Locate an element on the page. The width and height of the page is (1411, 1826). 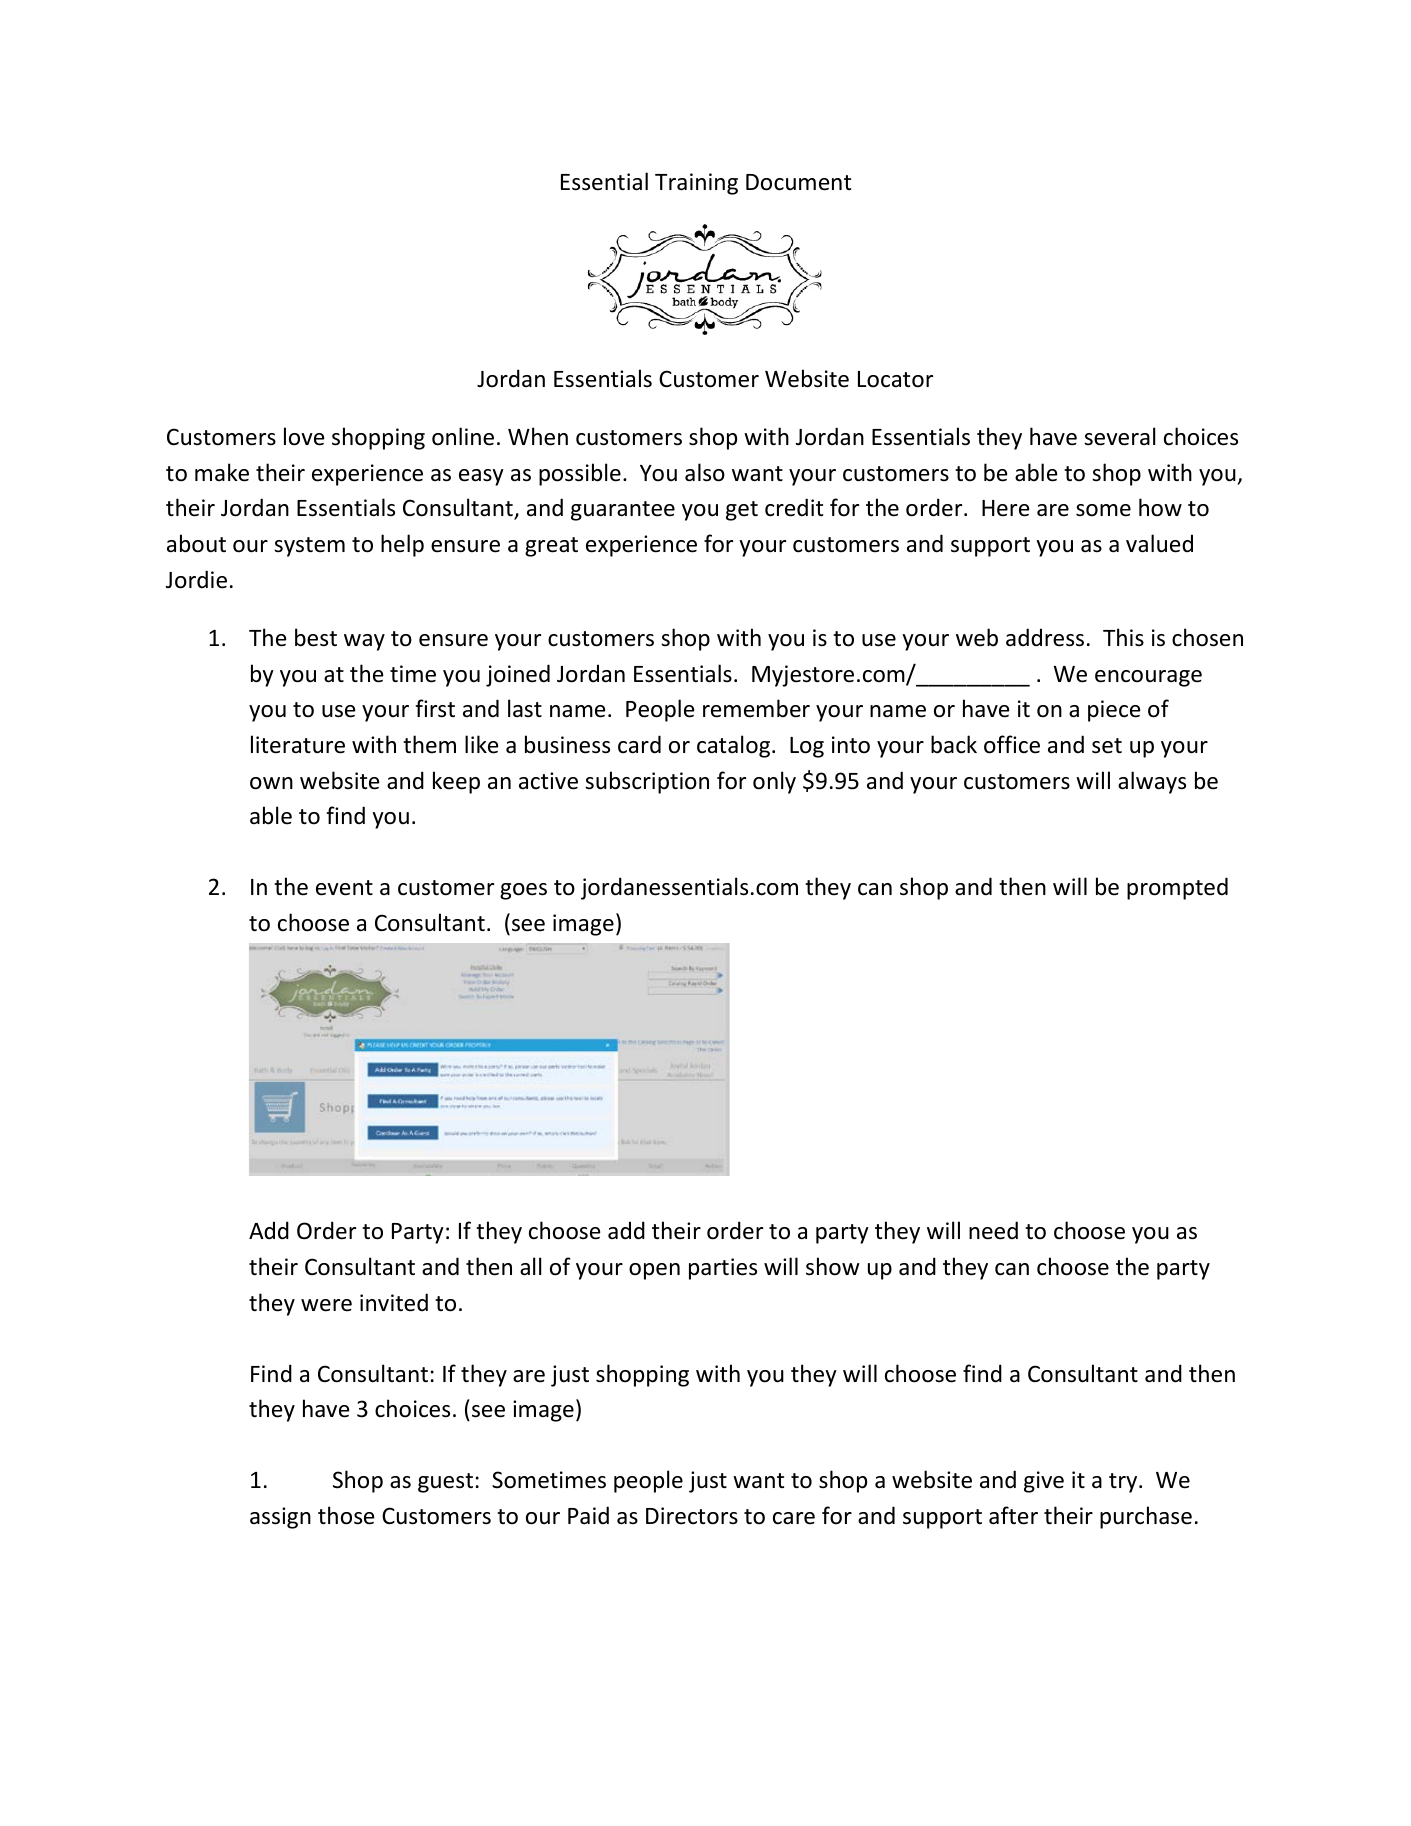
Document is located at coordinates (798, 182).
